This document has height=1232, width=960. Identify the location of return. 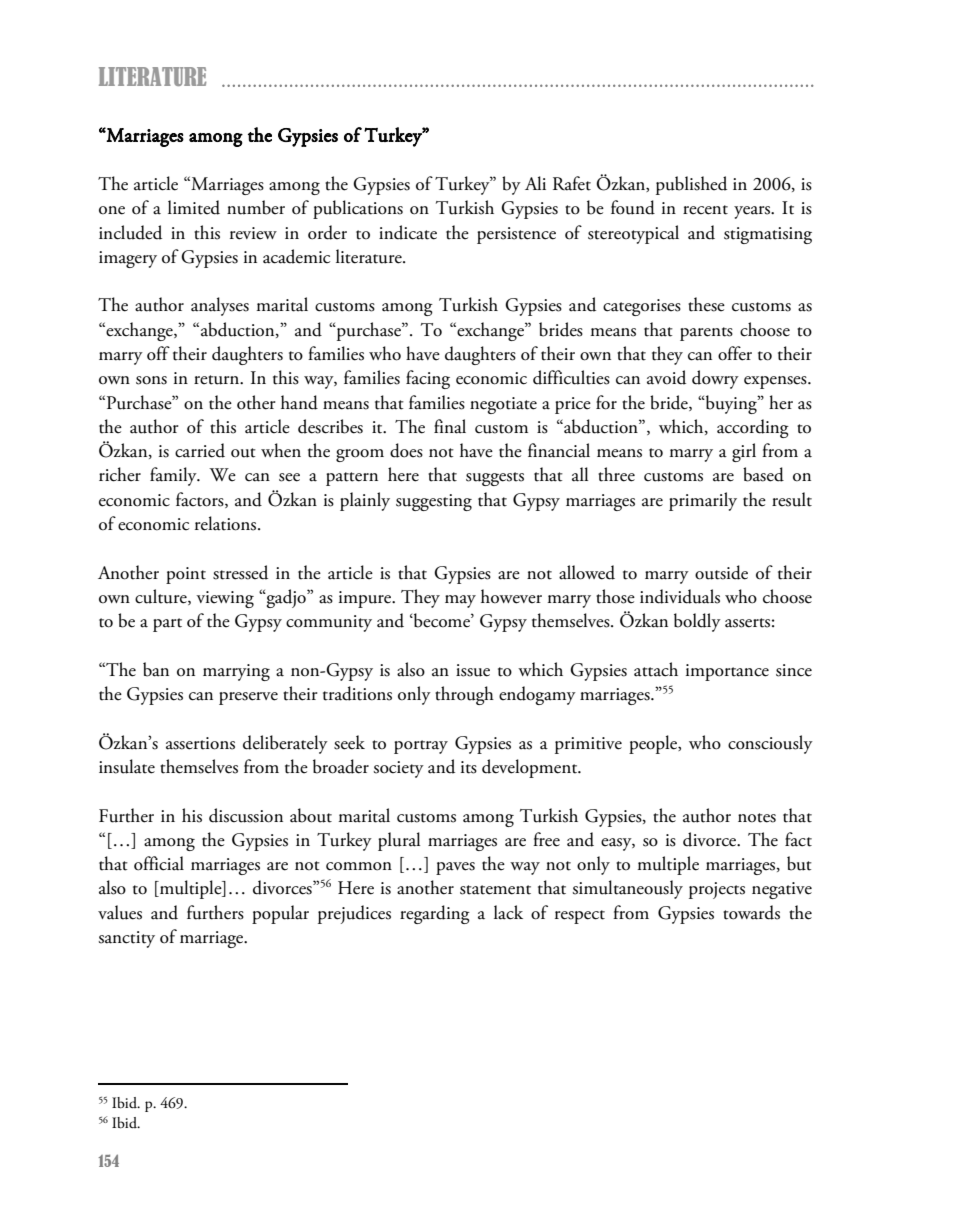
(218, 380).
